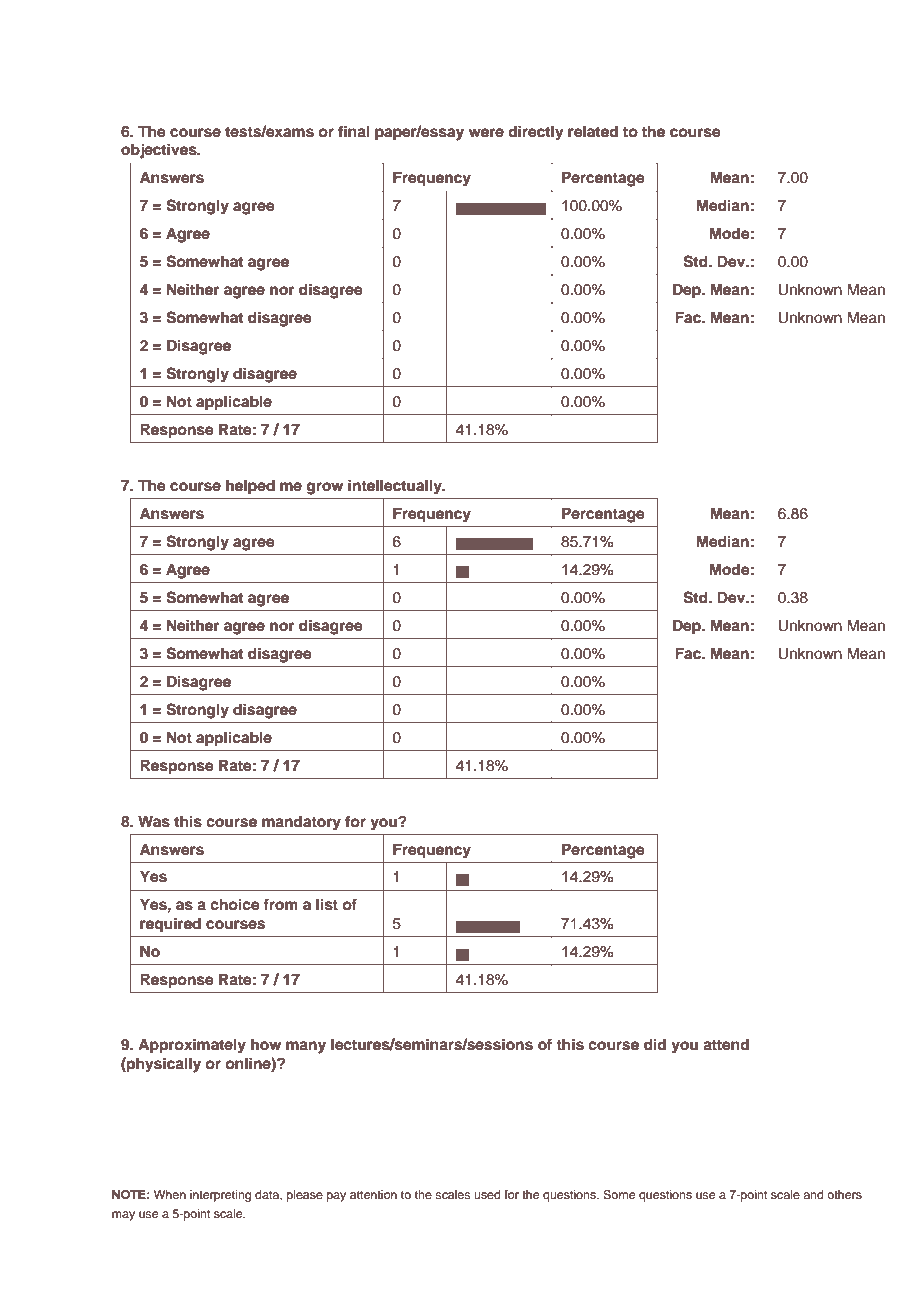 Image resolution: width=924 pixels, height=1308 pixels. Describe the element at coordinates (325, 488) in the screenshot. I see `grow` at that location.
